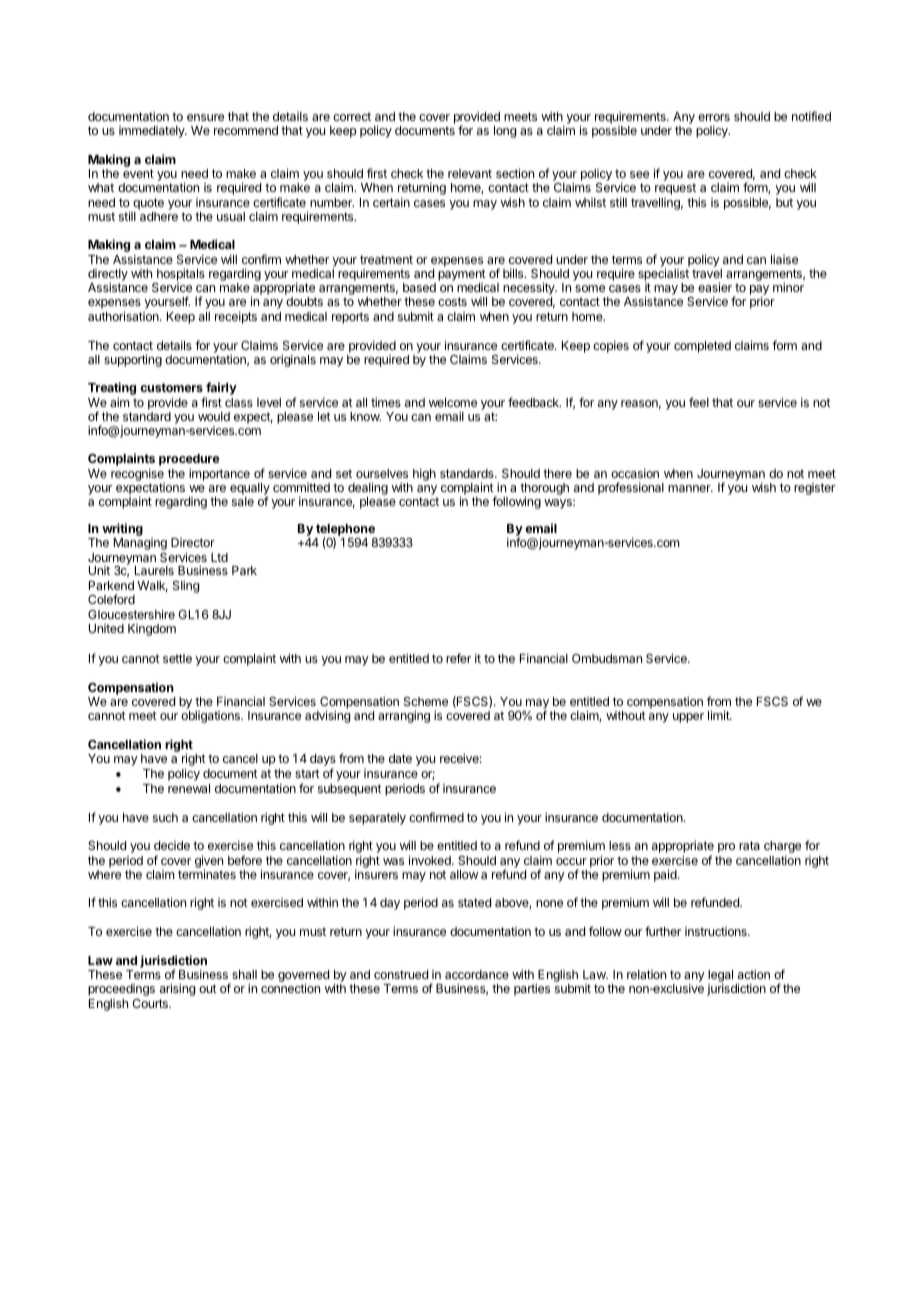 This document has height=1307, width=924. What do you see at coordinates (345, 531) in the document?
I see `telephone` at bounding box center [345, 531].
